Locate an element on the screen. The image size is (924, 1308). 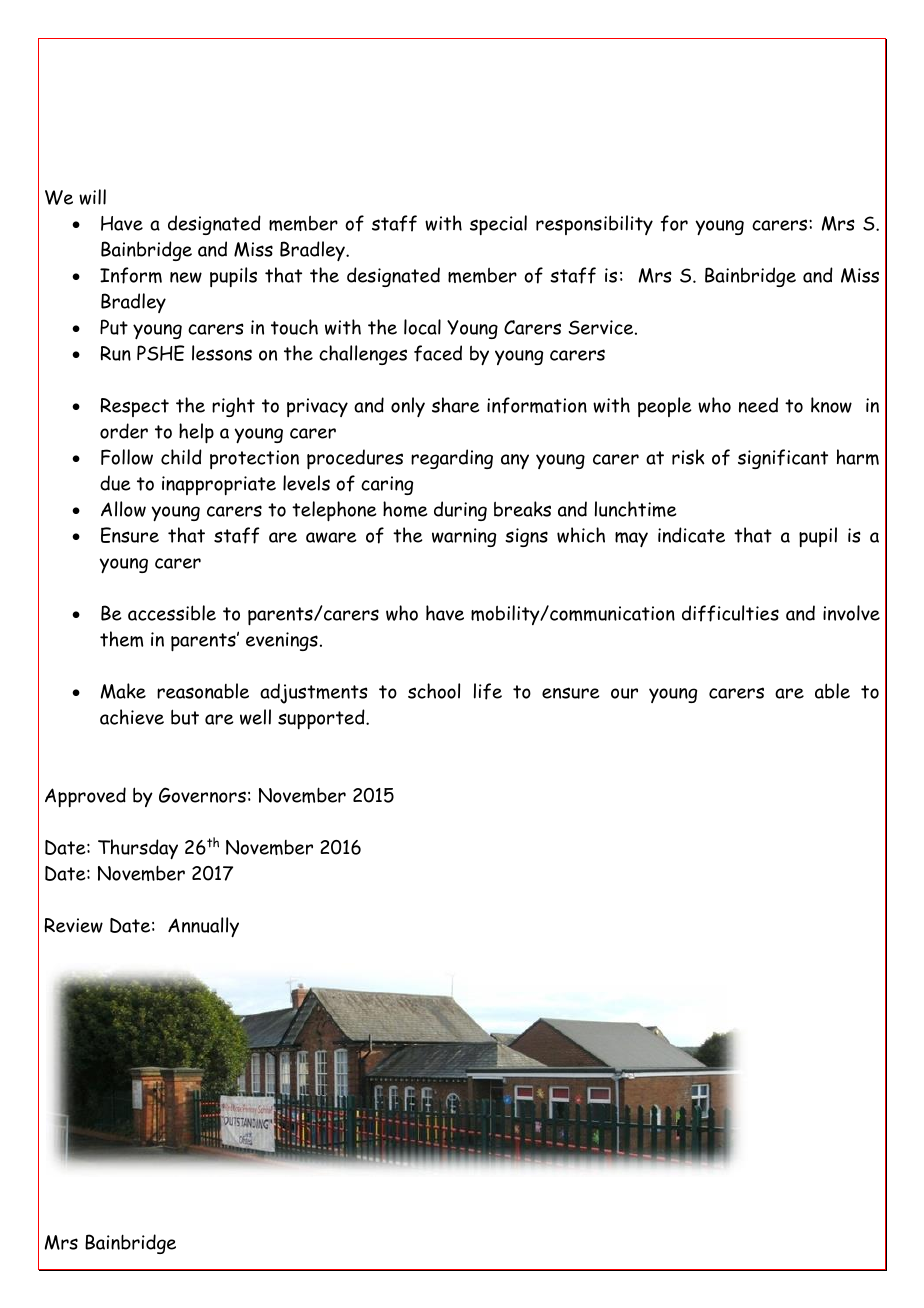
special is located at coordinates (498, 225).
